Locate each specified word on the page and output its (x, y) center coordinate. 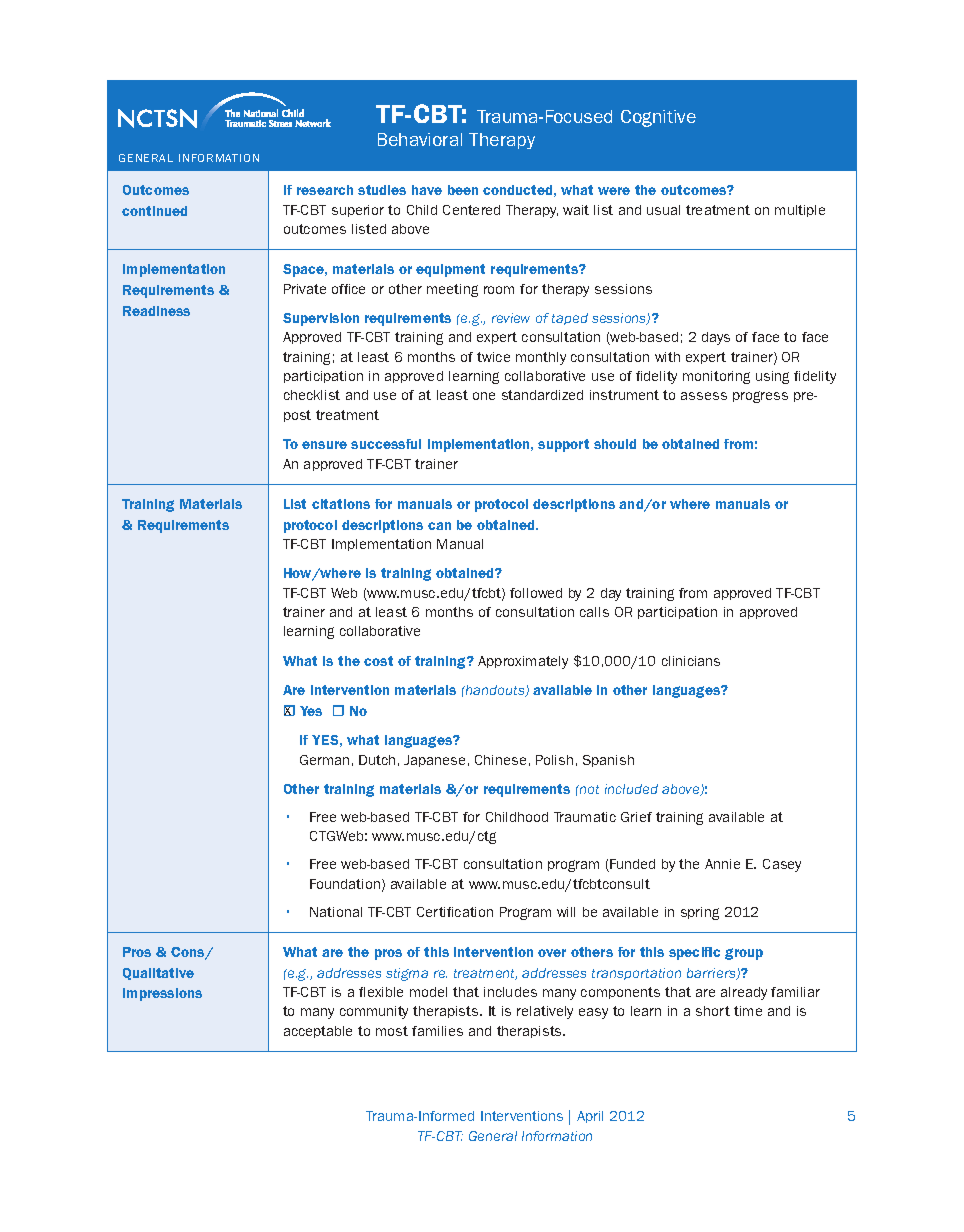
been (463, 190)
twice (493, 357)
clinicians (691, 661)
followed (536, 593)
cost (378, 661)
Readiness (156, 311)
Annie (722, 864)
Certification (455, 912)
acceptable (318, 1032)
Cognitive (658, 118)
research (325, 190)
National (336, 912)
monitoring (716, 377)
